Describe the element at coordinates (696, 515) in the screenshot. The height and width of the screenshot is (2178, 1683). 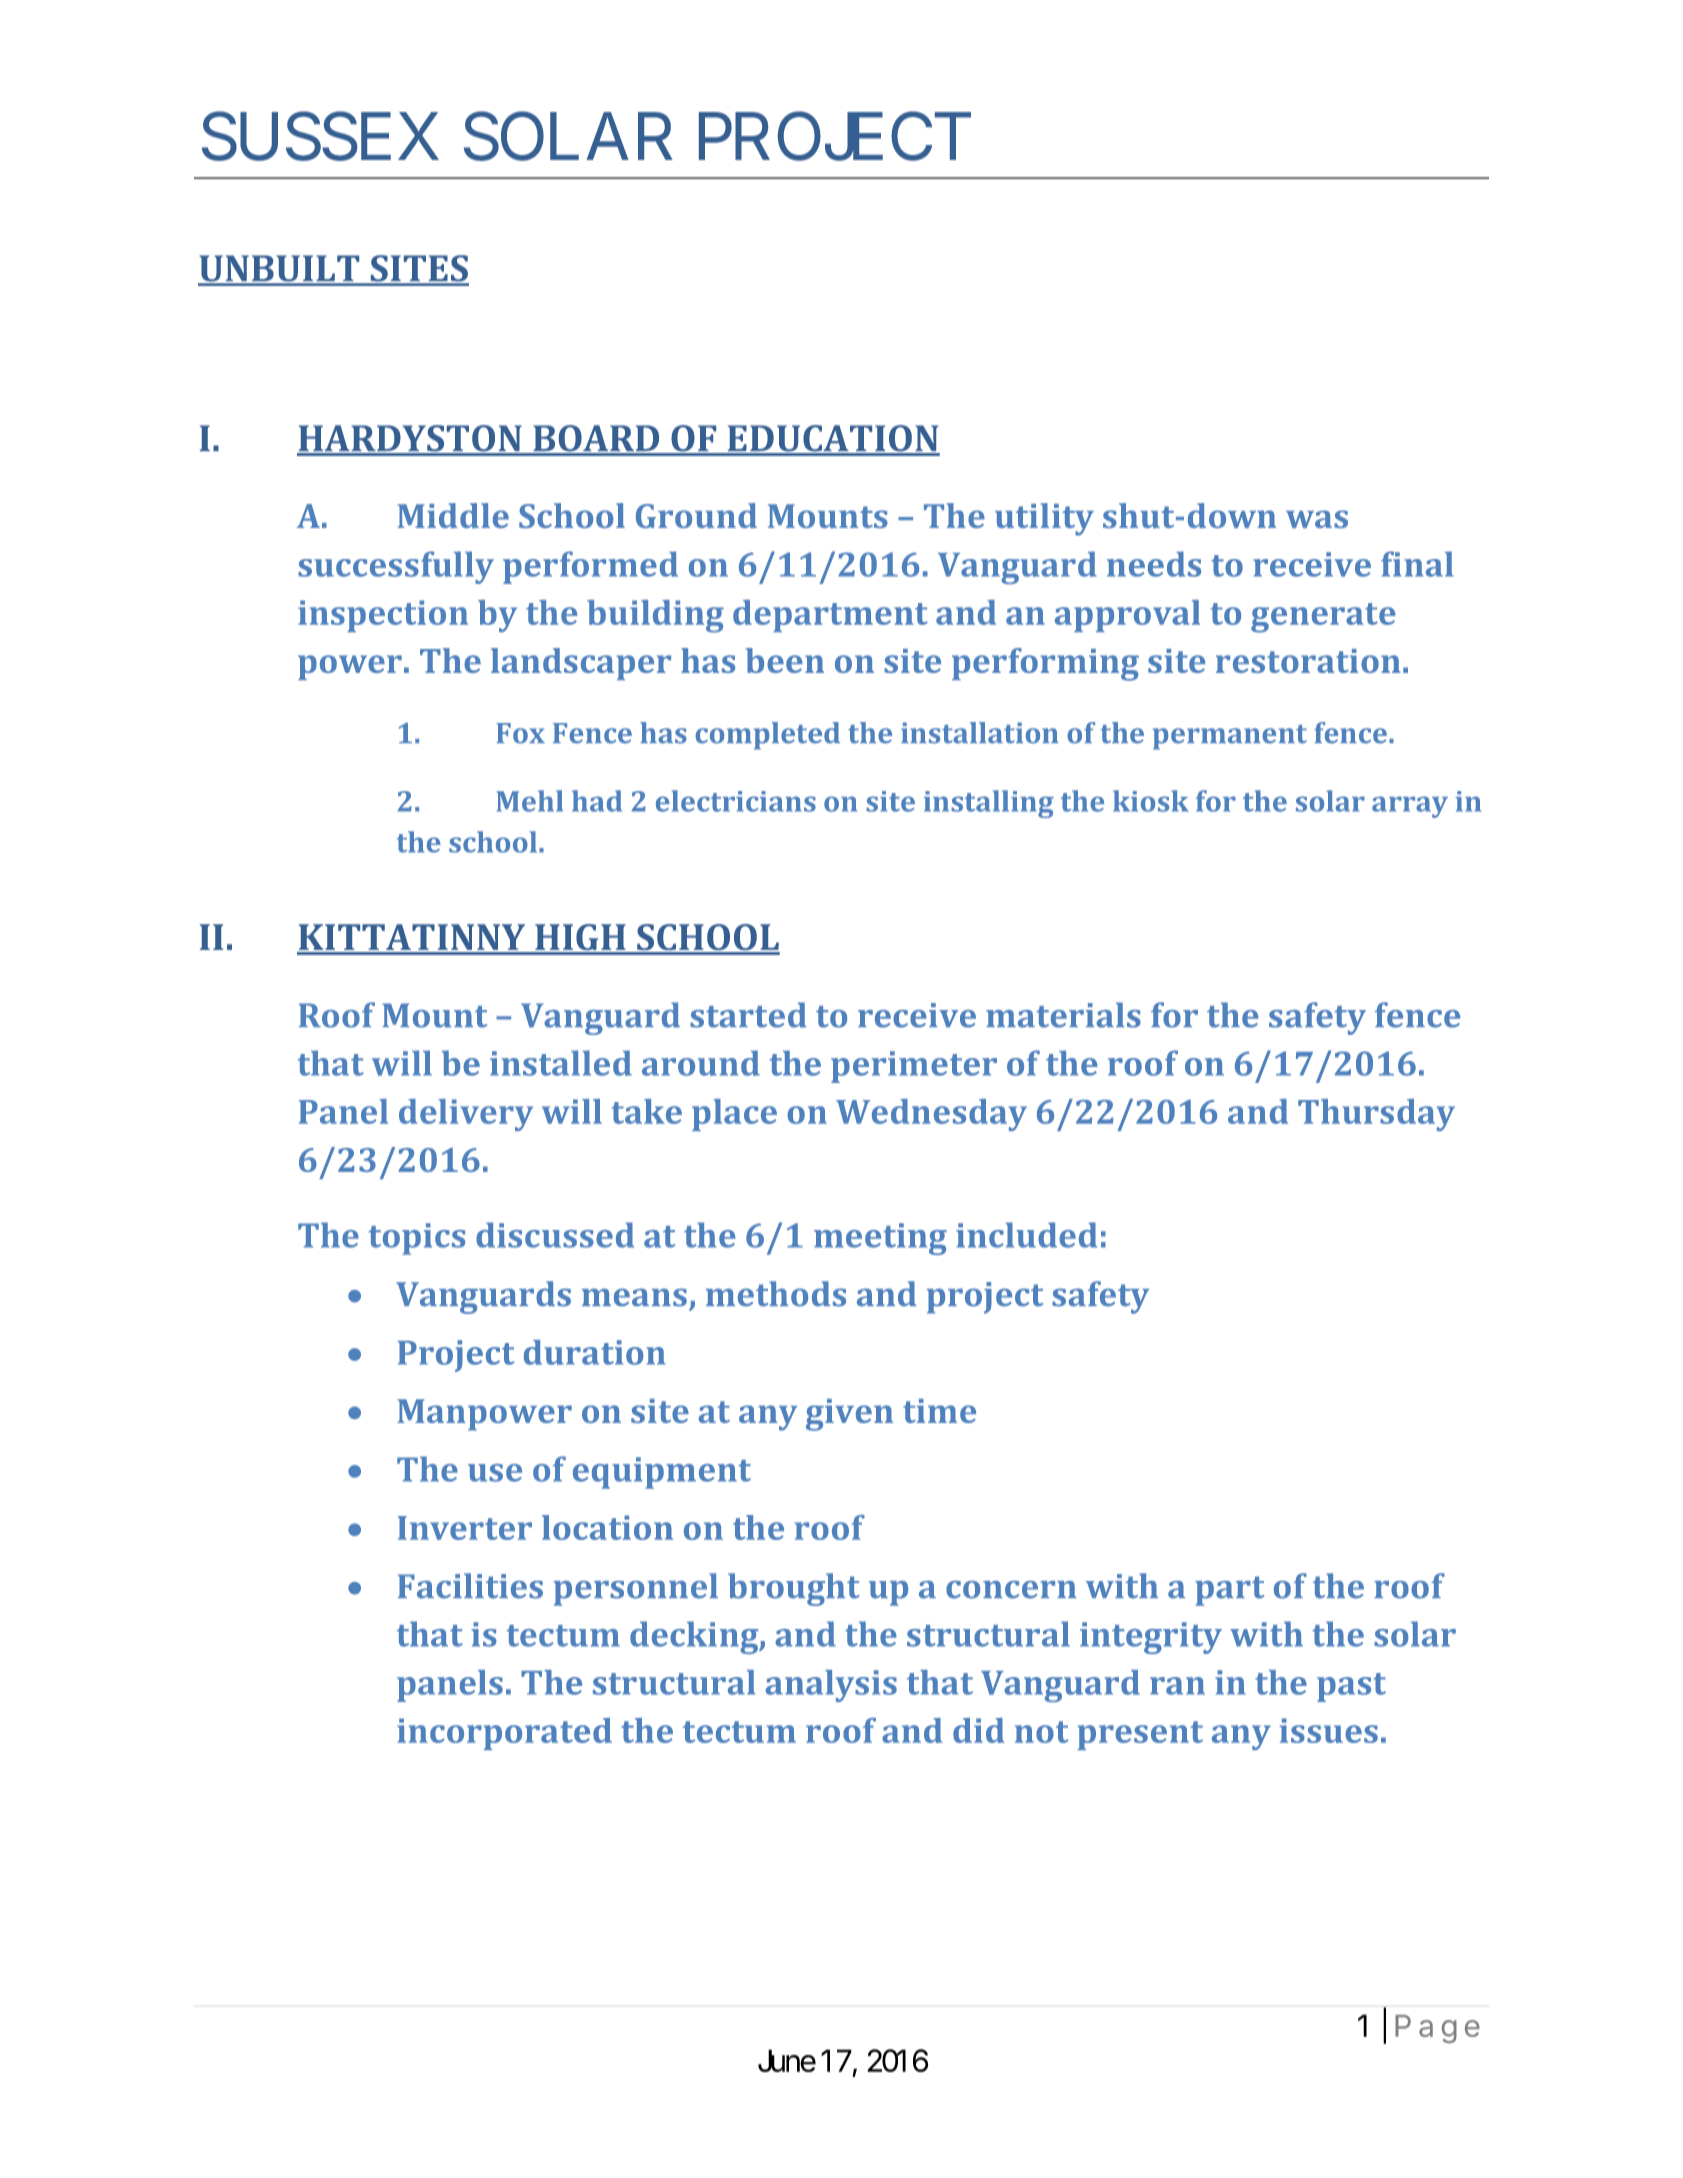
I see `Ground` at that location.
